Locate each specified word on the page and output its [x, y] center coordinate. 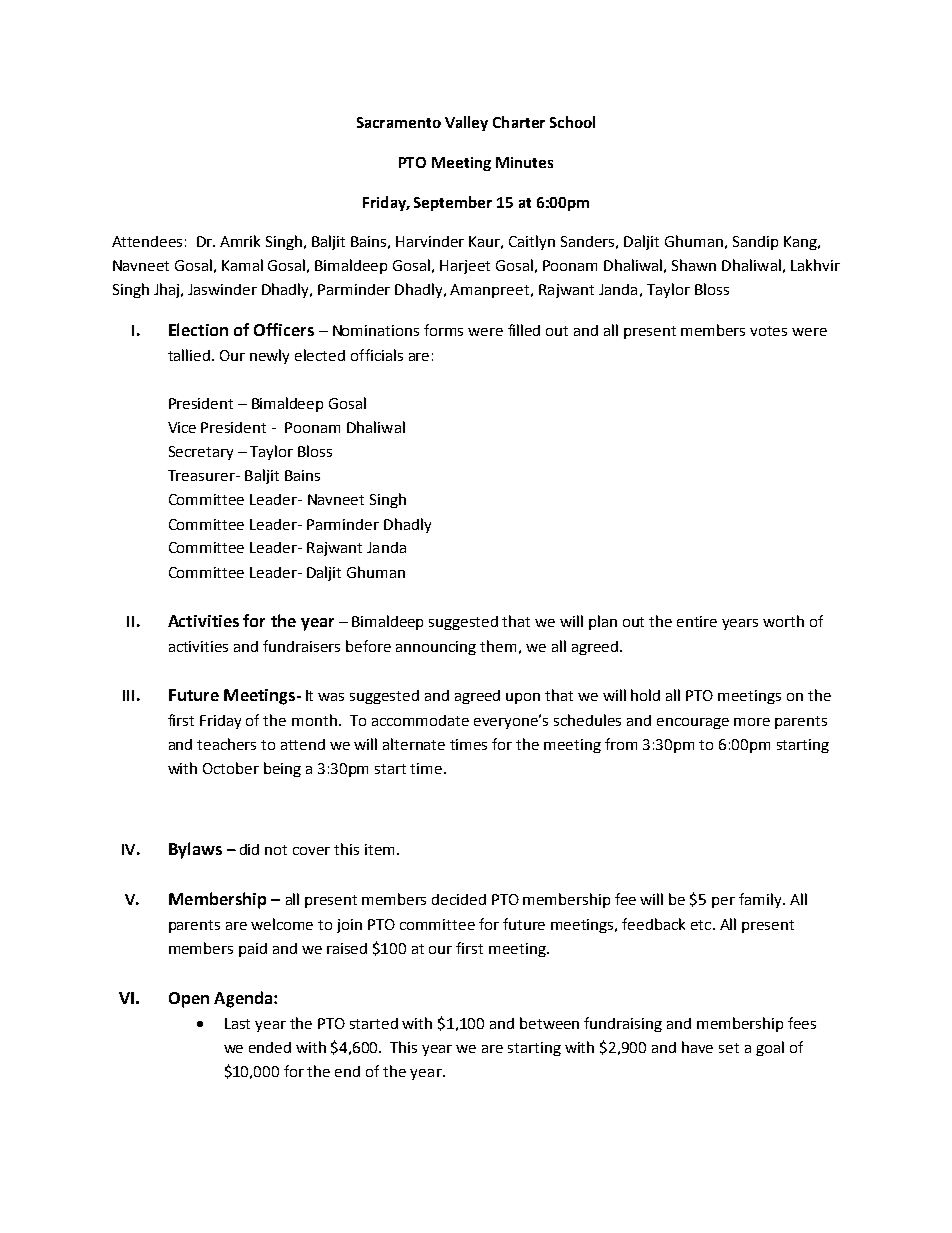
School [572, 122]
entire [697, 621]
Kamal [242, 265]
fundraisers [301, 646]
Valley [466, 123]
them [498, 646]
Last [237, 1023]
